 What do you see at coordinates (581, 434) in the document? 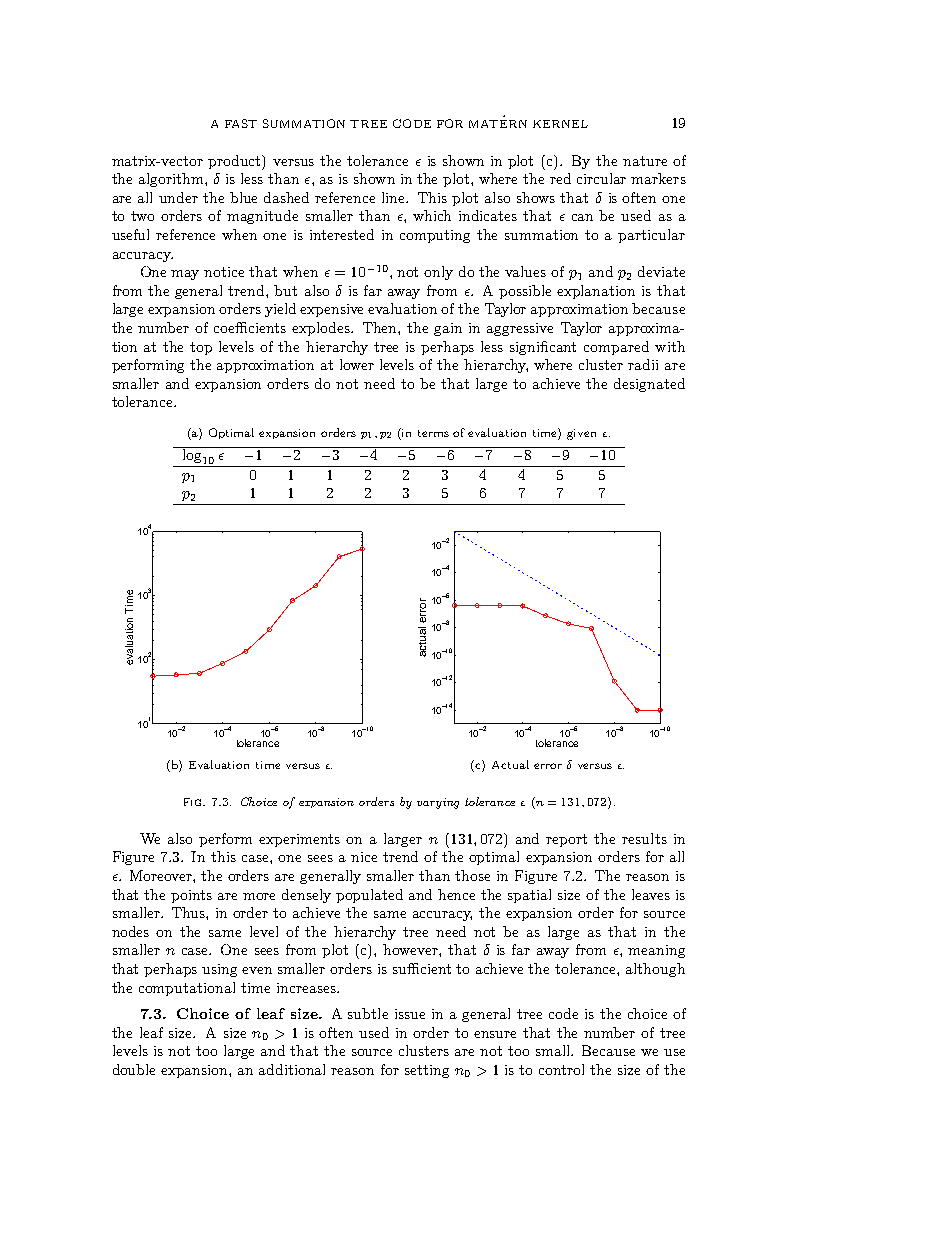
I see `given` at bounding box center [581, 434].
